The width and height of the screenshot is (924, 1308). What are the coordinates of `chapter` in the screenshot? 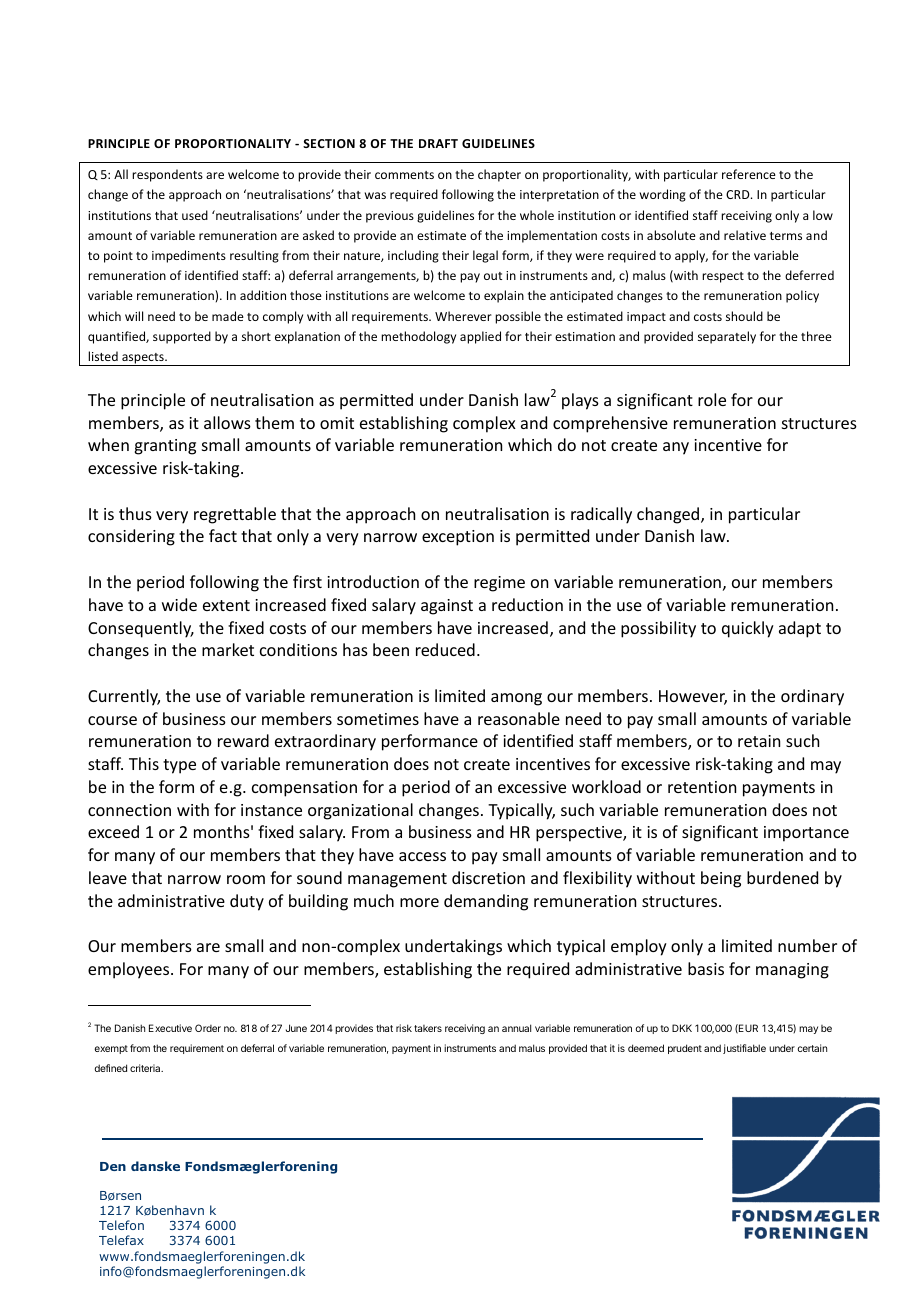 It's located at (499, 175).
